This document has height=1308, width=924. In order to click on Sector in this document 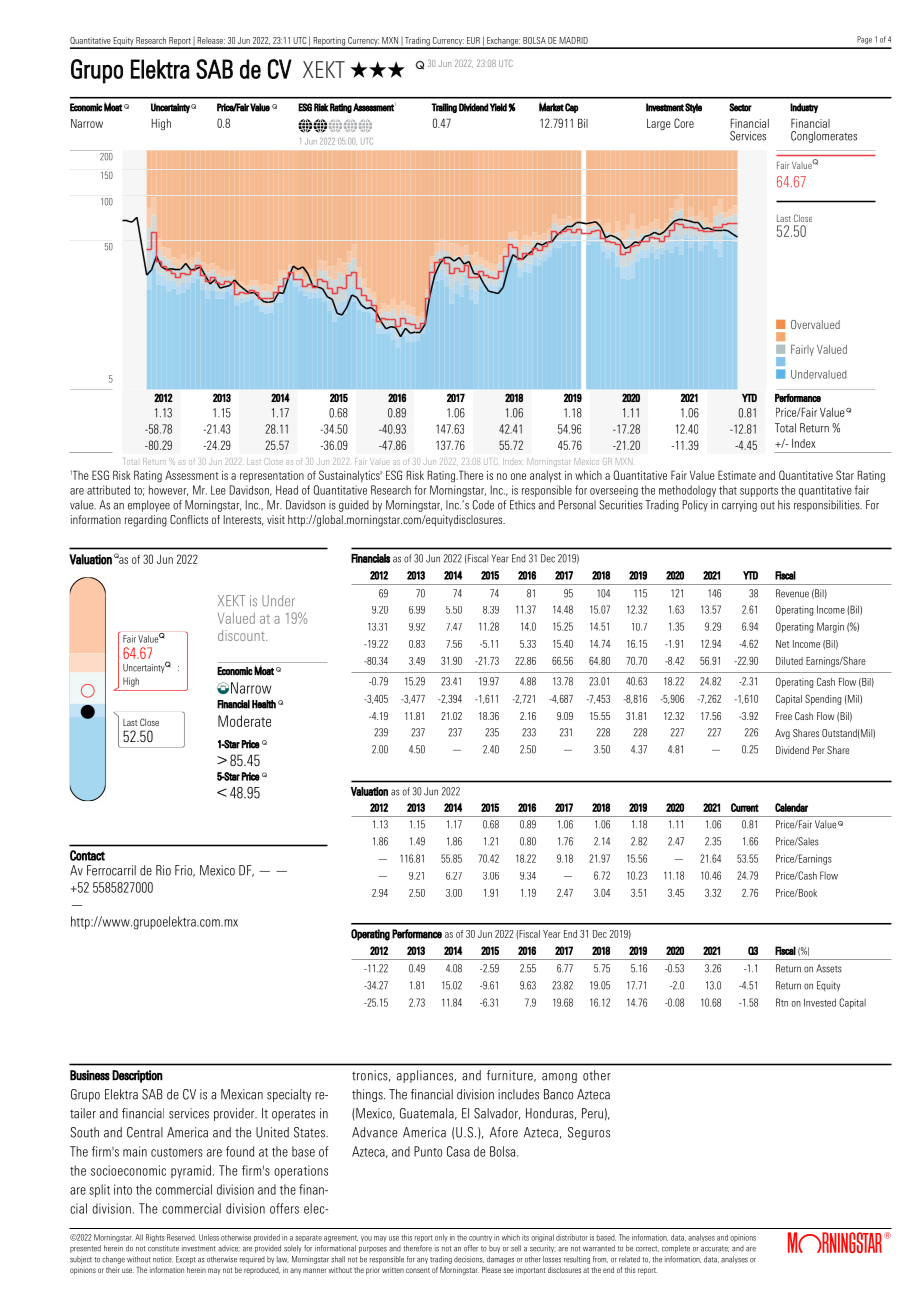, I will do `click(740, 107)`.
